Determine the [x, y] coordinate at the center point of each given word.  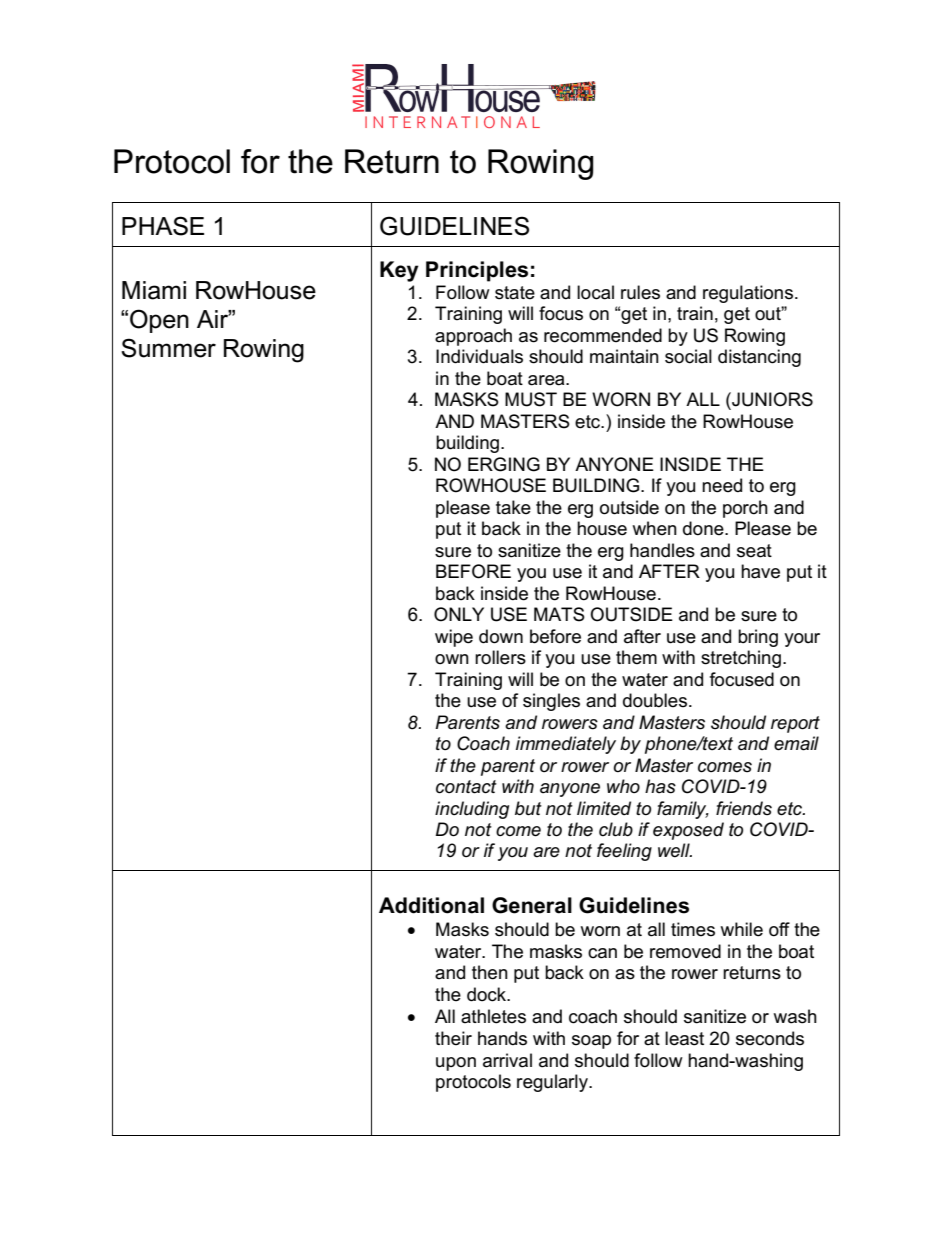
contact [466, 787]
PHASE [163, 226]
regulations [748, 294]
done [704, 528]
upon [456, 1064]
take [513, 507]
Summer [168, 348]
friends [744, 808]
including [472, 810]
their [453, 1038]
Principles [477, 271]
